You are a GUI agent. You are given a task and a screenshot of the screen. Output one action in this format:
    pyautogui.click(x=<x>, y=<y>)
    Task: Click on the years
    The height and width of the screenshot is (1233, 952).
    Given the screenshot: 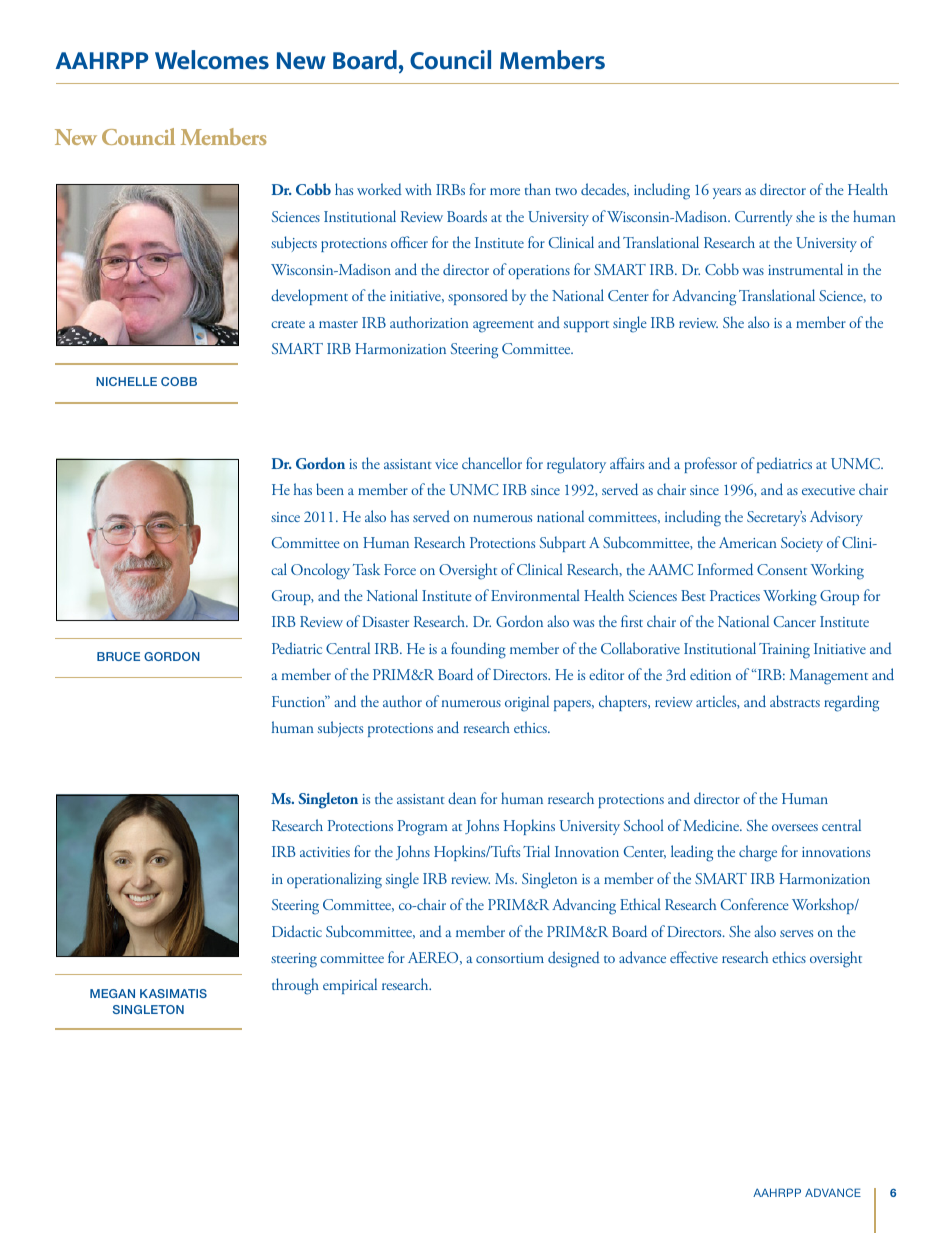 What is the action you would take?
    pyautogui.click(x=727, y=193)
